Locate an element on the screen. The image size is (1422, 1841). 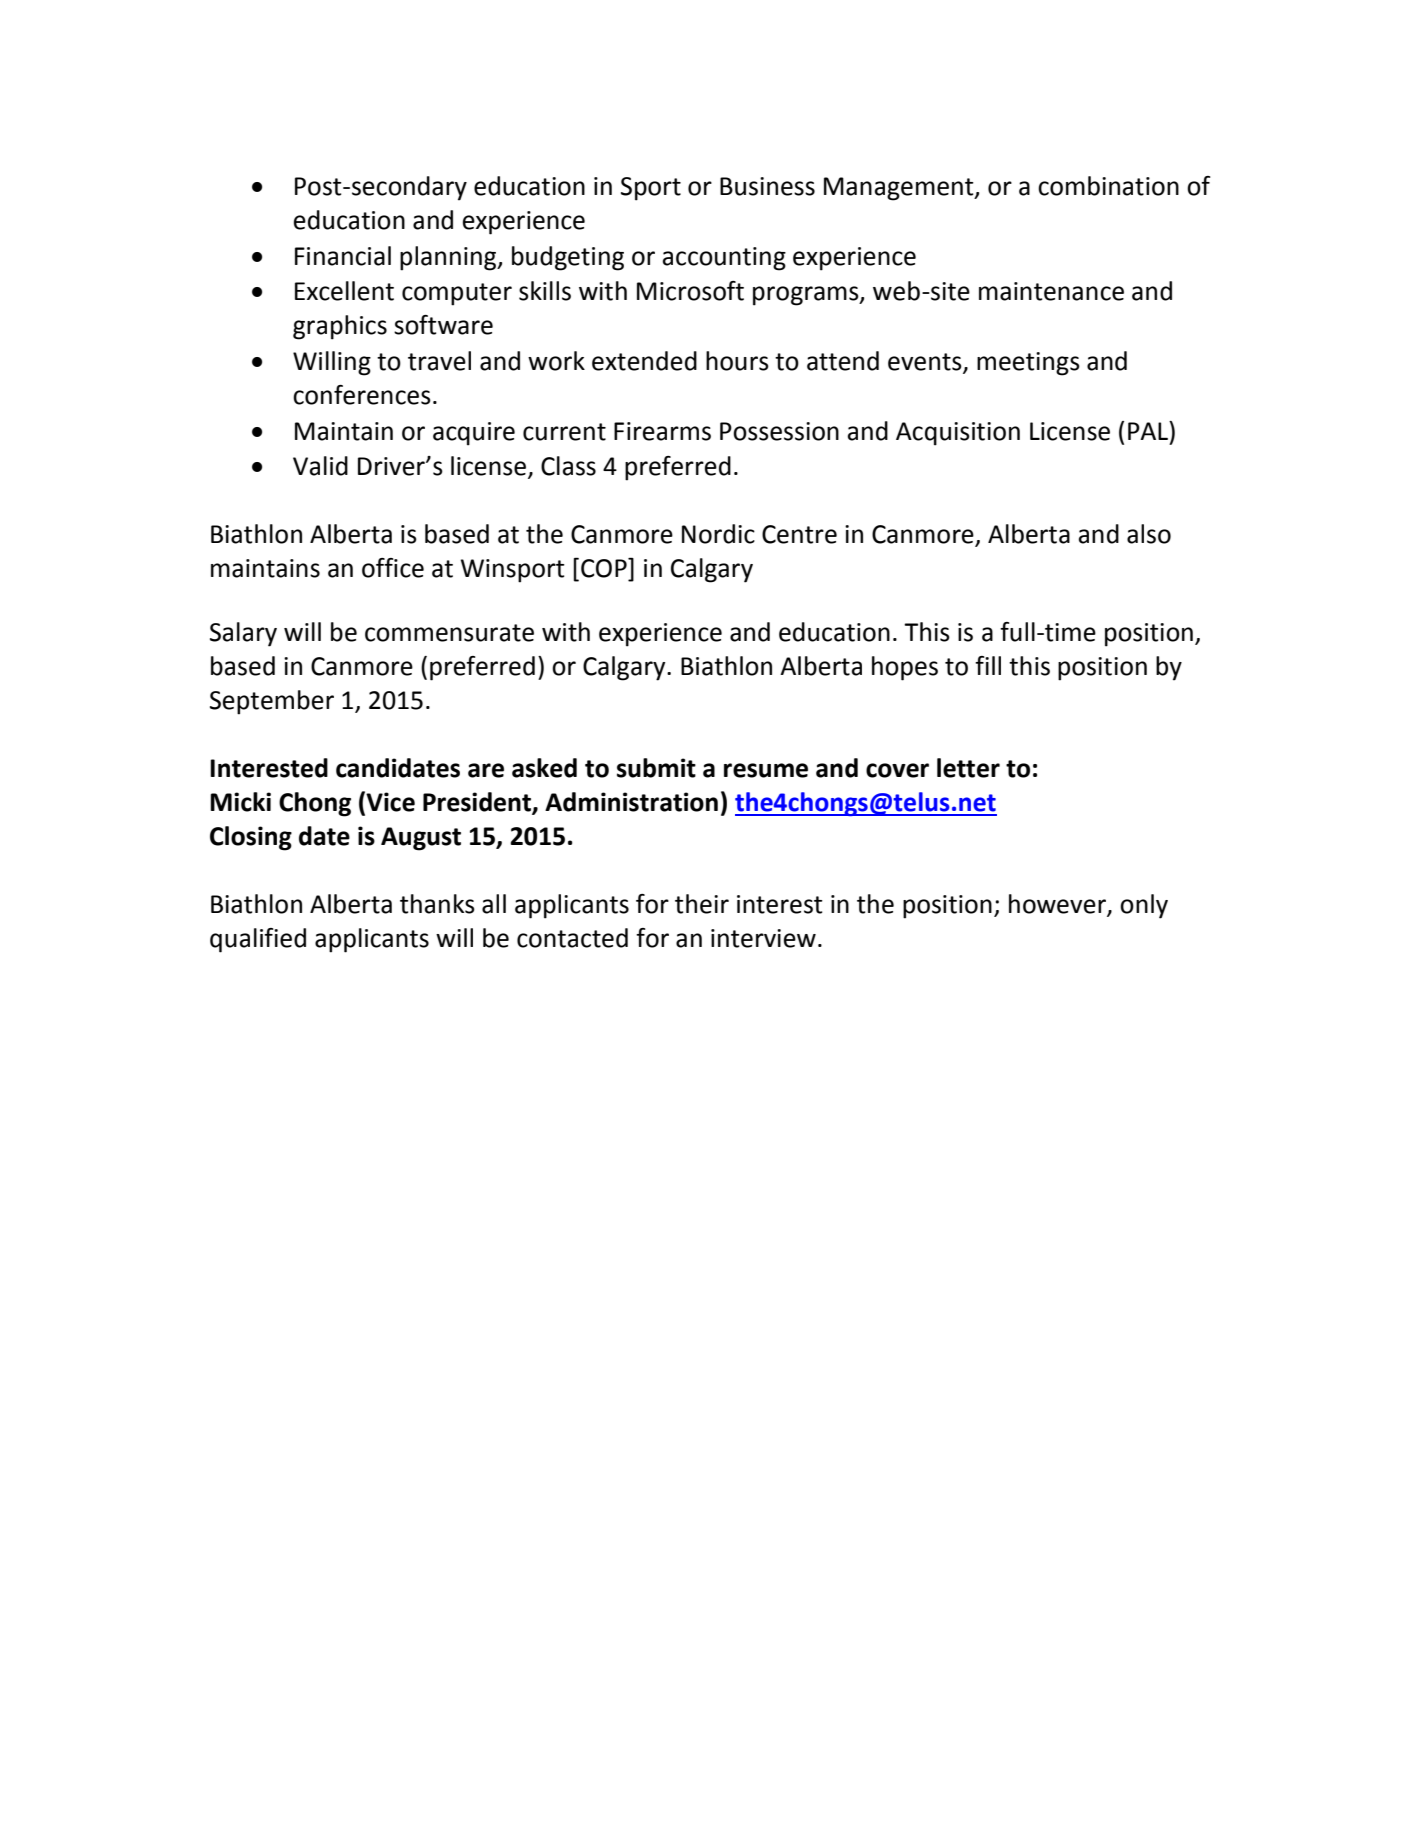
however is located at coordinates (1058, 905).
